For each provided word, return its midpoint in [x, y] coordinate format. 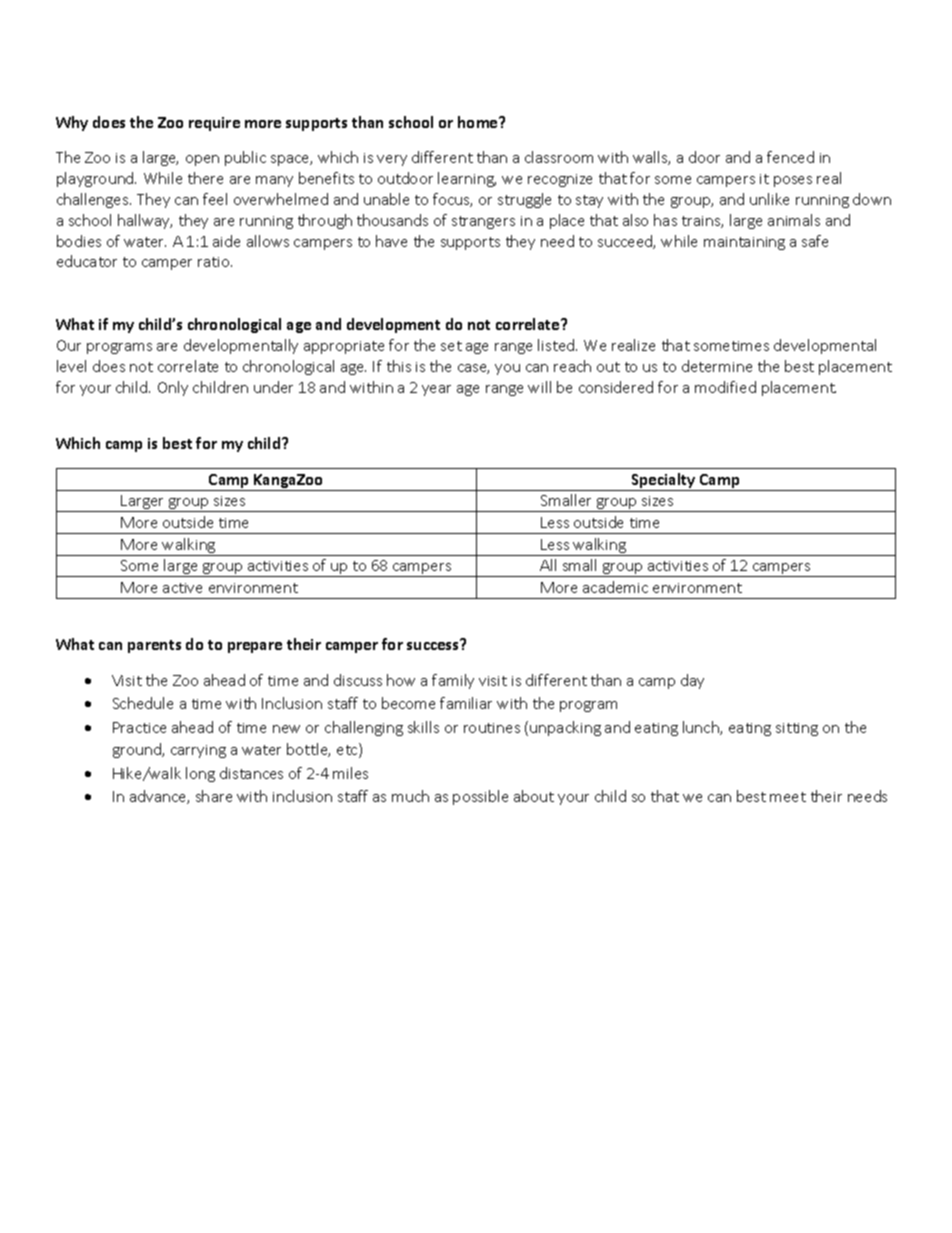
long [200, 774]
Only [173, 388]
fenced [790, 157]
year [436, 390]
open [202, 160]
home [479, 122]
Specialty [664, 482]
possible [480, 797]
